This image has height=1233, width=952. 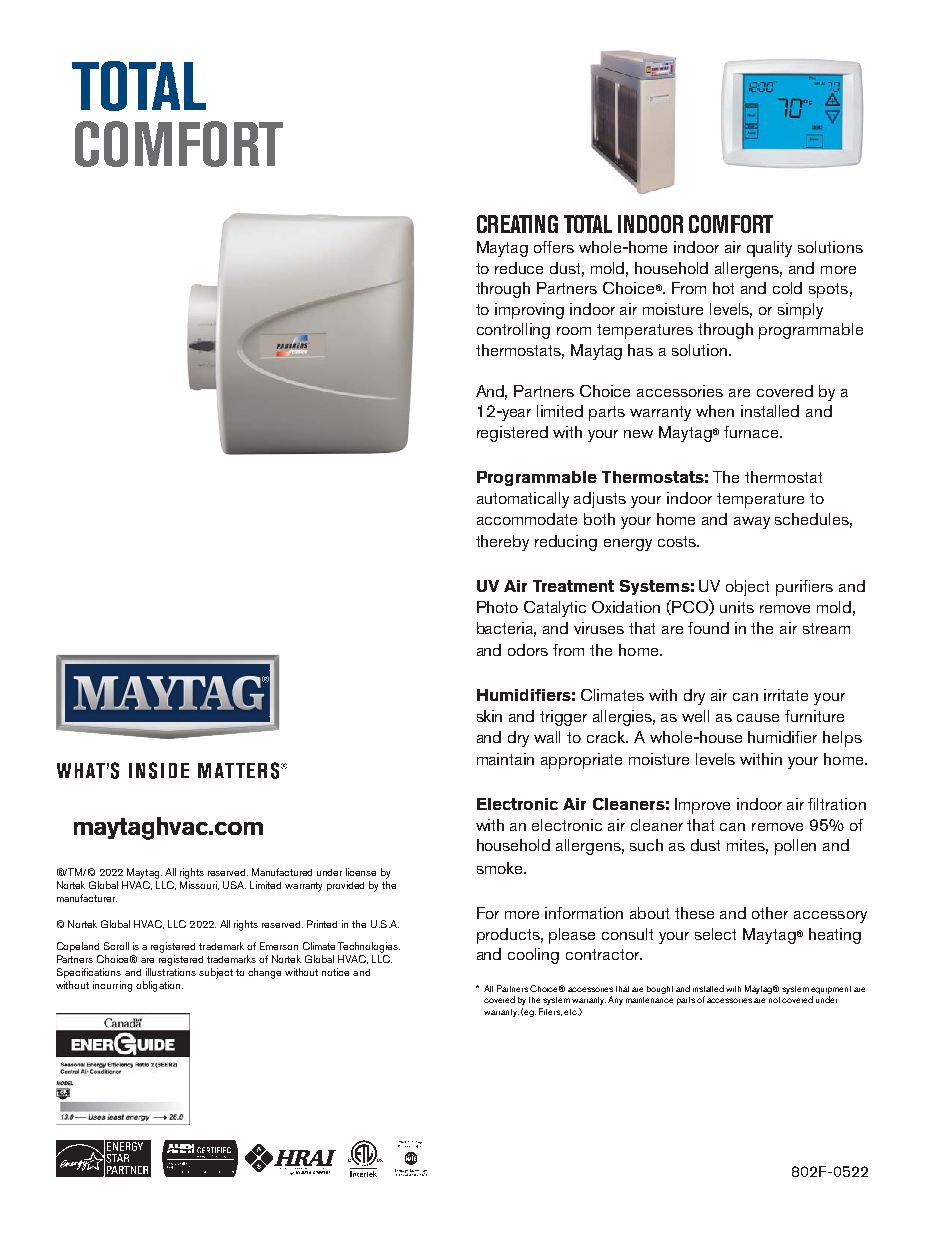 I want to click on Photo, so click(x=497, y=607).
